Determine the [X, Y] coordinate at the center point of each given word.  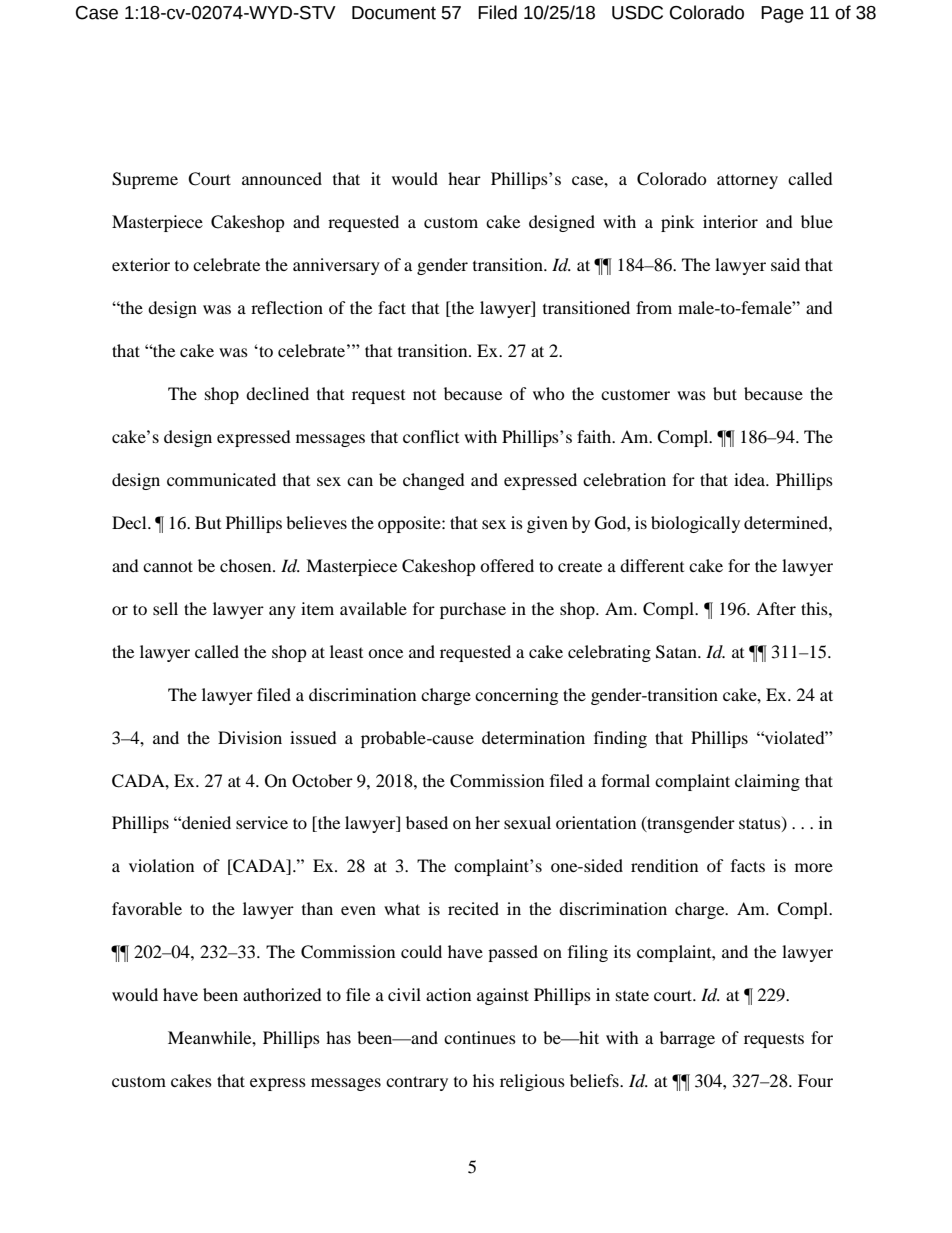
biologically [695, 524]
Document [394, 13]
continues [480, 1037]
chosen [247, 565]
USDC [637, 13]
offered [507, 565]
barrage [687, 1039]
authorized [282, 994]
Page [782, 14]
